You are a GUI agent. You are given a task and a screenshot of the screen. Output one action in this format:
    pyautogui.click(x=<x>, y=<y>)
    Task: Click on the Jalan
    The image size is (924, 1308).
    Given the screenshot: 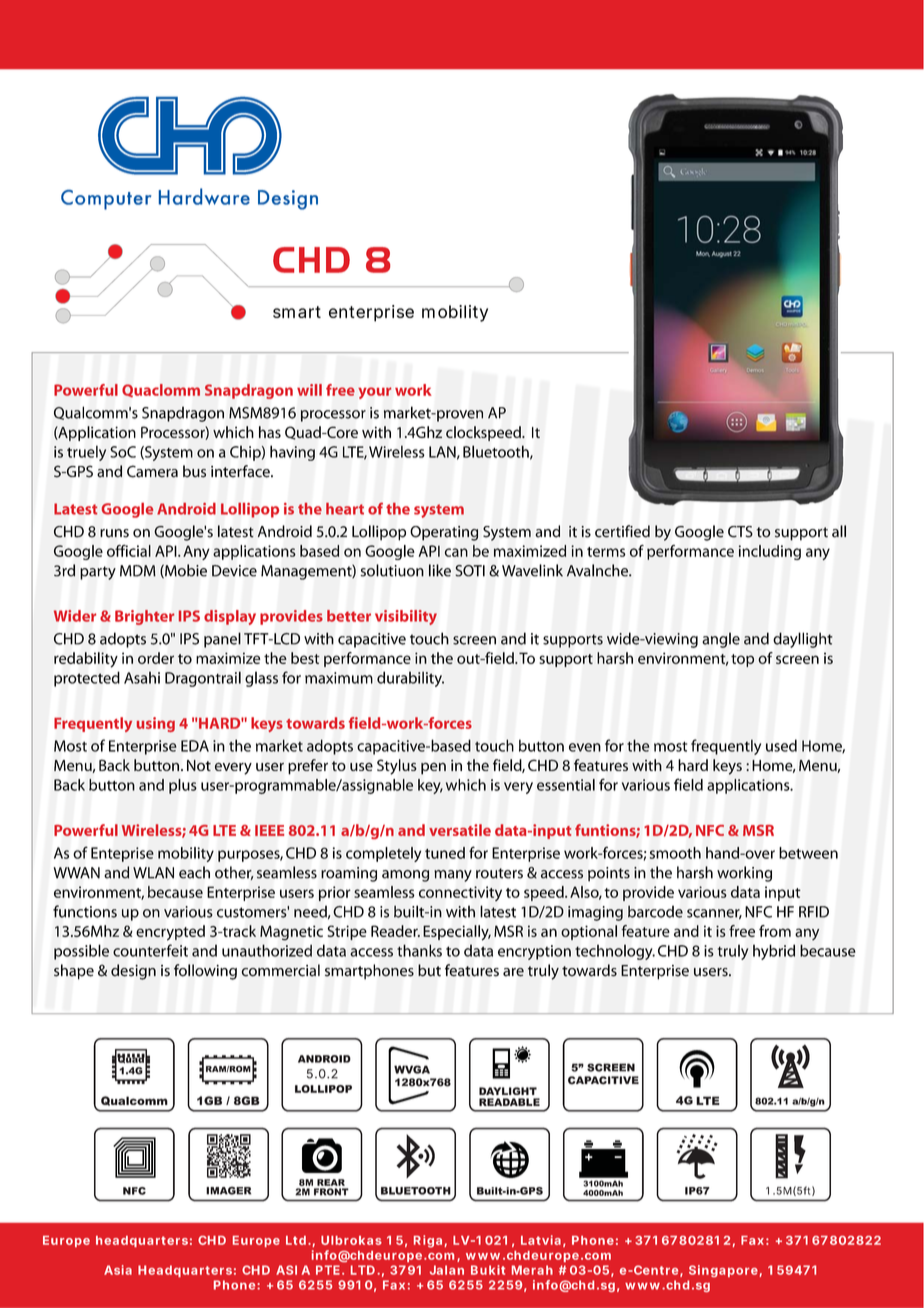 What is the action you would take?
    pyautogui.click(x=447, y=1270)
